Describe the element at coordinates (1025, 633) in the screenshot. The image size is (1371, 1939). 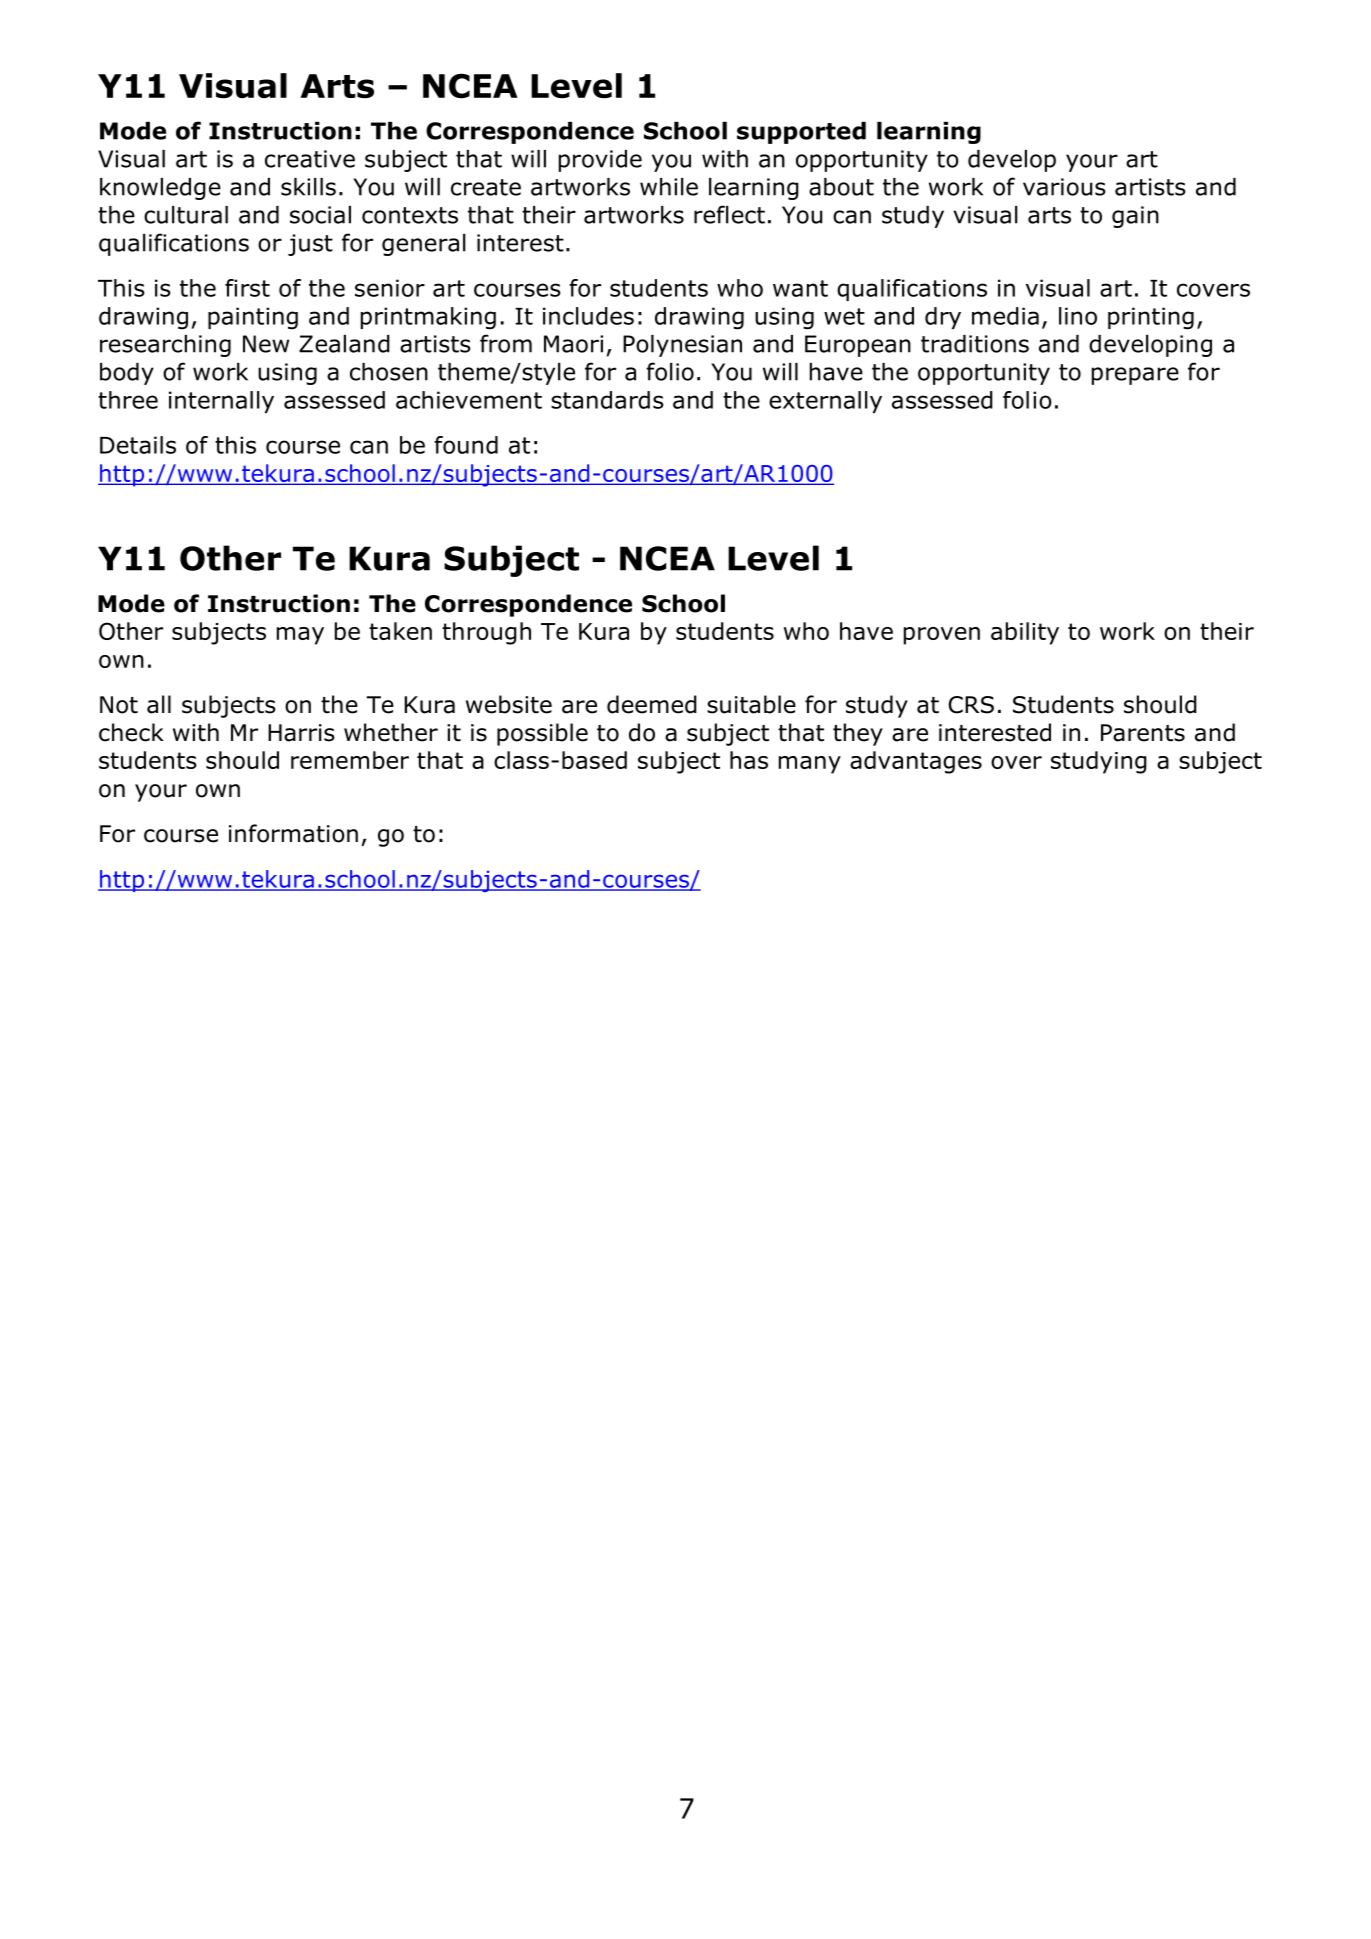
I see `ability` at that location.
